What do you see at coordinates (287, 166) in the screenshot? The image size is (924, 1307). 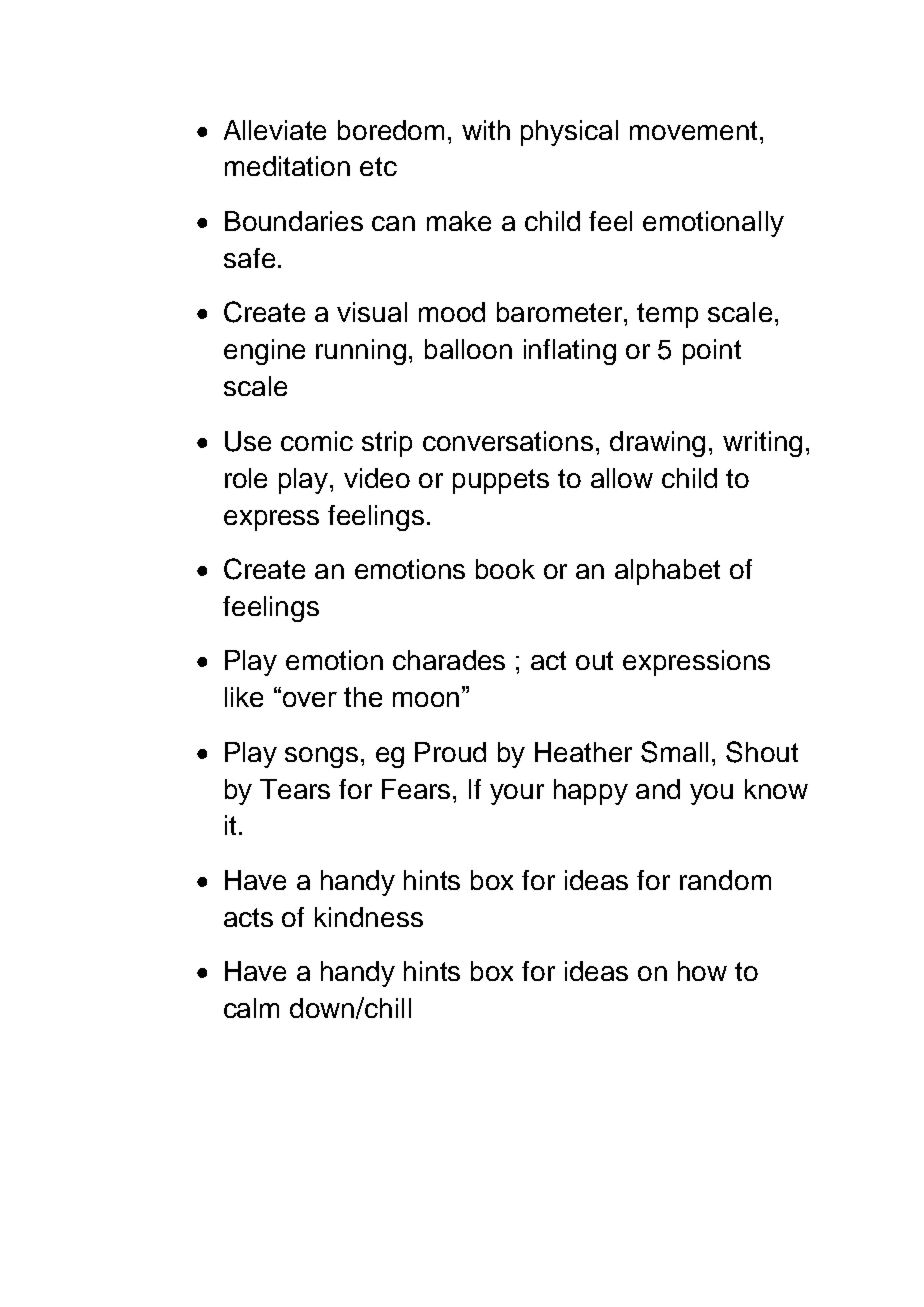 I see `meditation` at bounding box center [287, 166].
